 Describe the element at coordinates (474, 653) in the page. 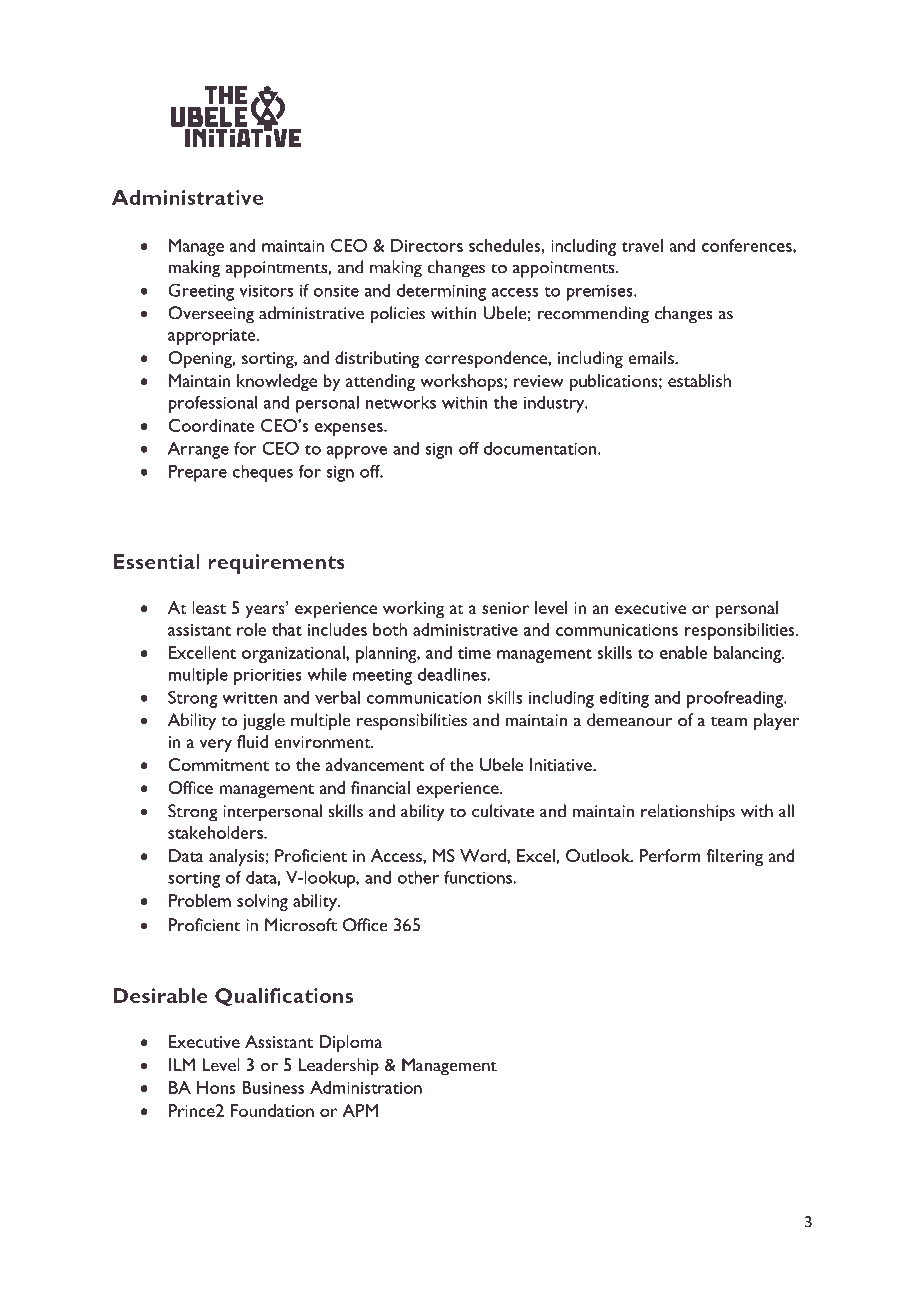

I see `time` at that location.
